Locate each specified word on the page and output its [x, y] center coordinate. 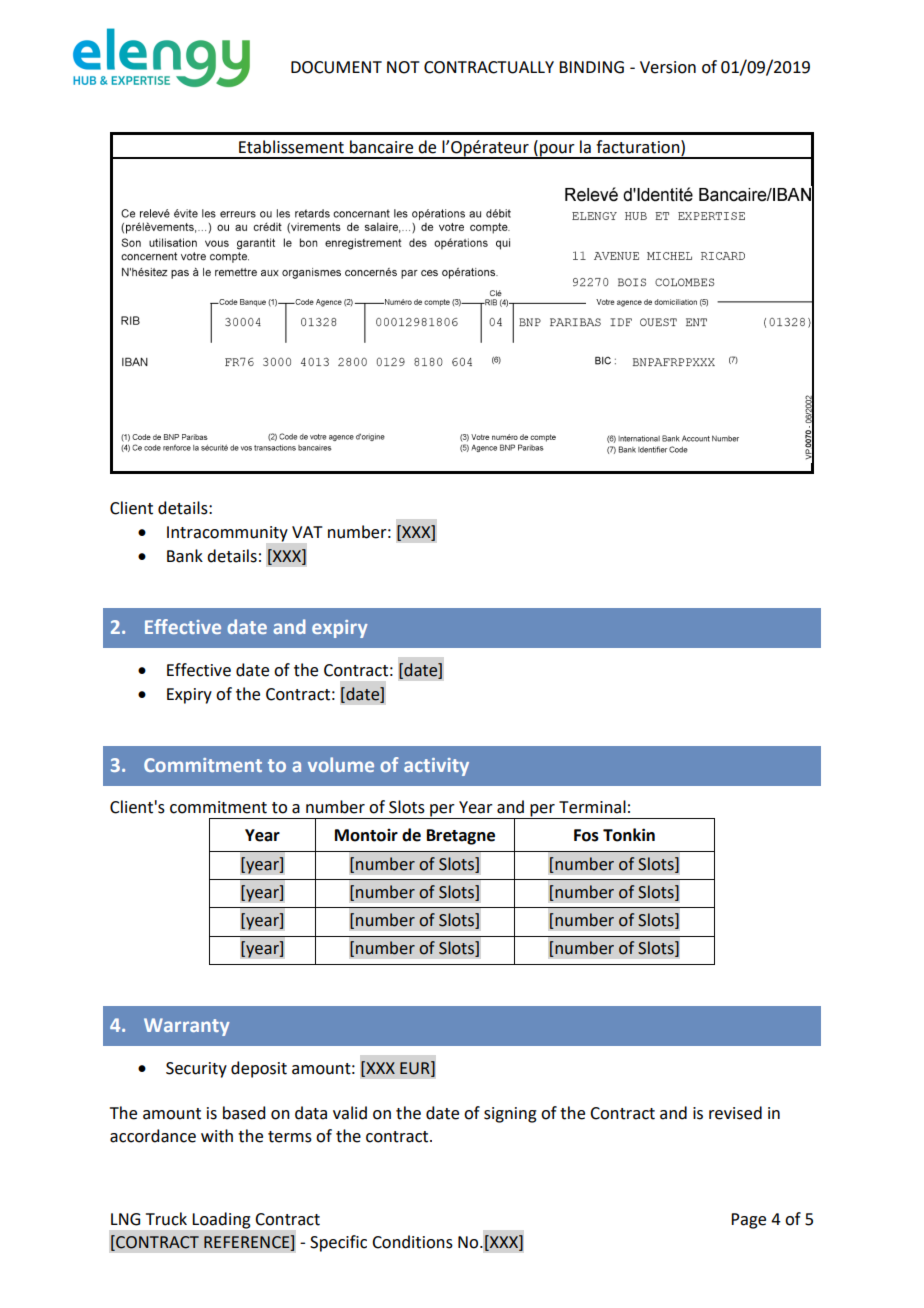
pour [557, 151]
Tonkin [629, 835]
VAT [307, 532]
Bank [185, 556]
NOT [403, 67]
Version [668, 67]
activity [436, 767]
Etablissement [291, 147]
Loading [221, 1220]
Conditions [412, 1242]
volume [341, 764]
